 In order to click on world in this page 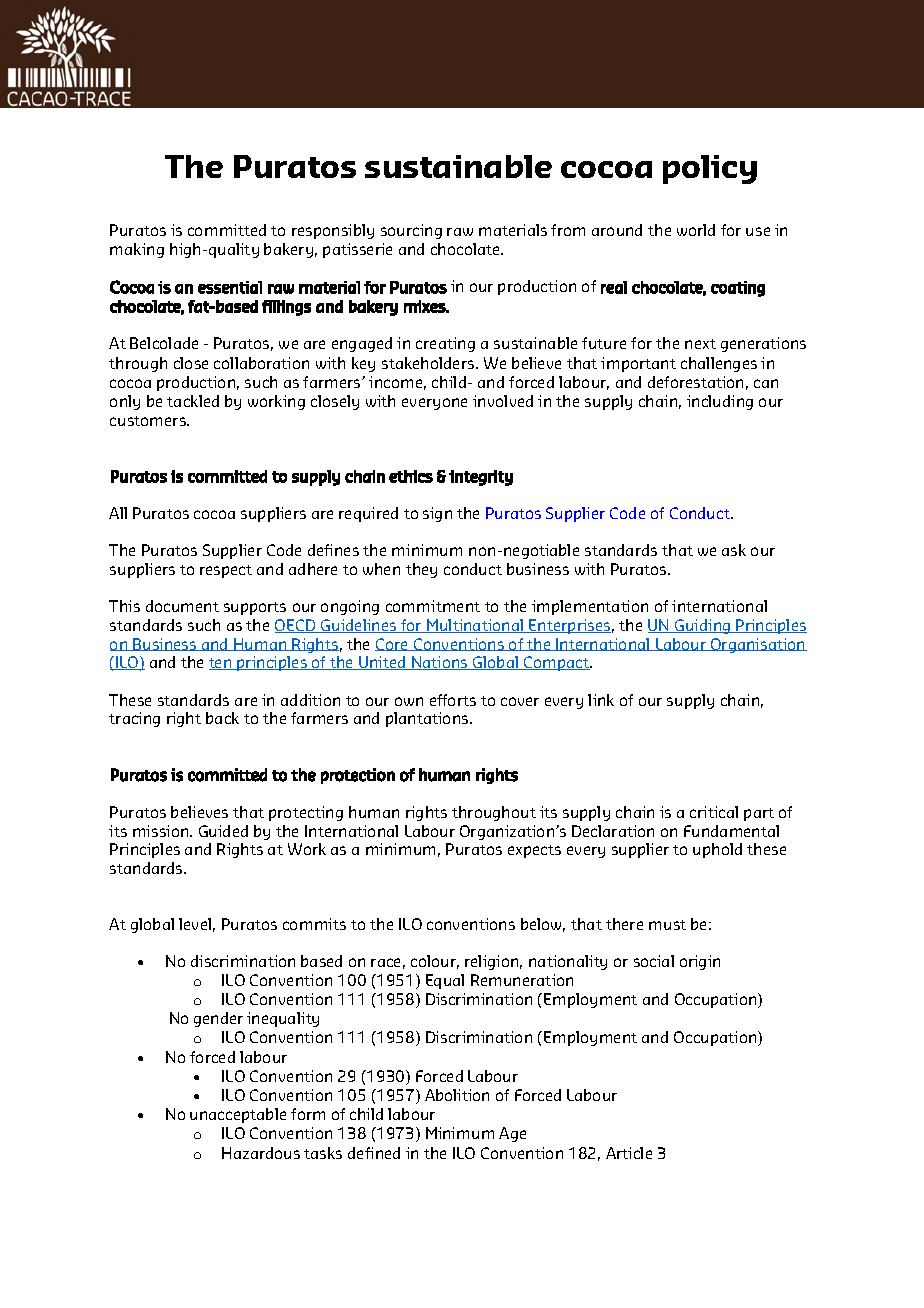, I will do `click(696, 230)`.
